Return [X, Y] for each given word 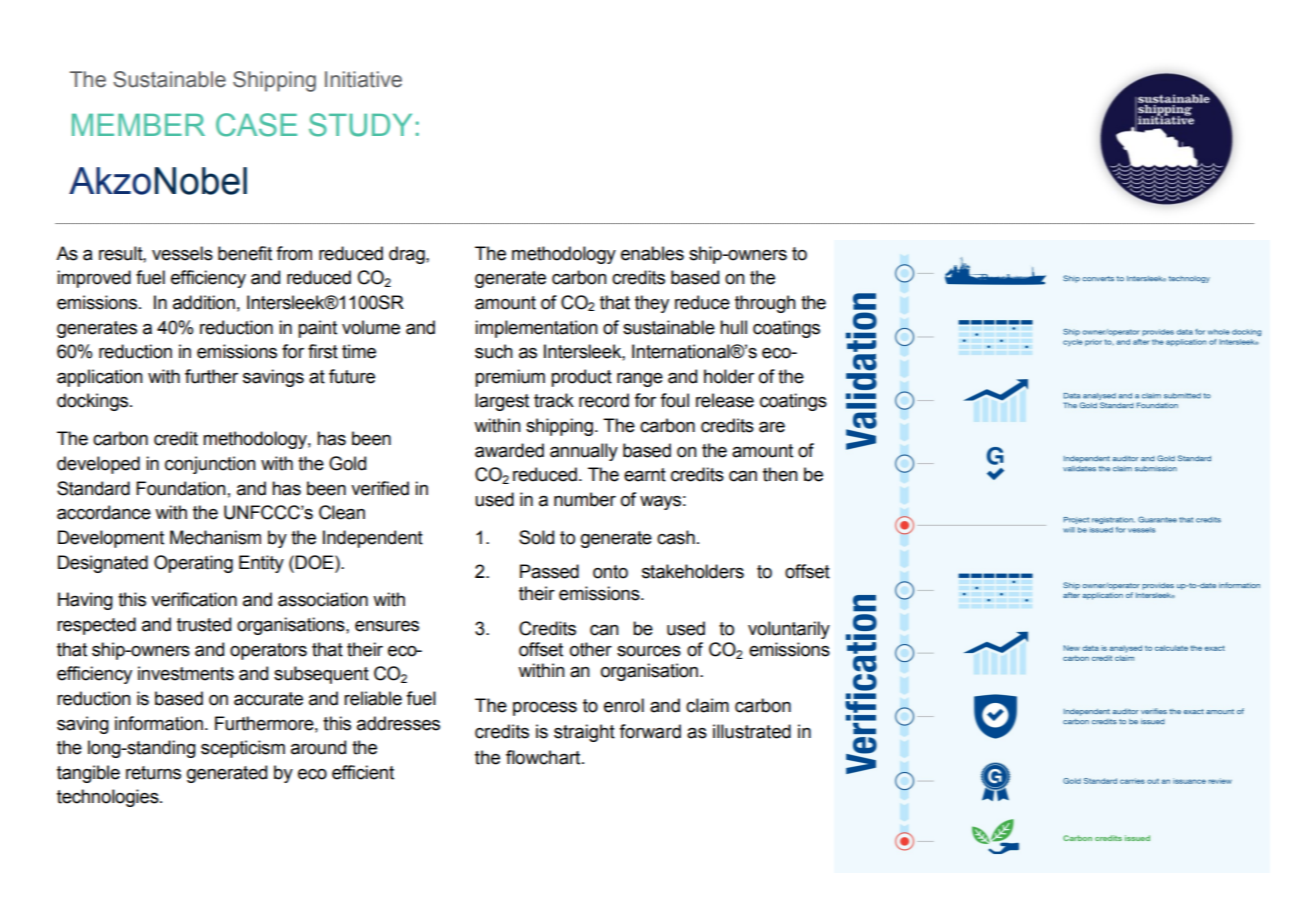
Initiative [363, 79]
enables [652, 253]
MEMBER [138, 125]
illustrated [752, 731]
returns [153, 773]
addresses [398, 723]
